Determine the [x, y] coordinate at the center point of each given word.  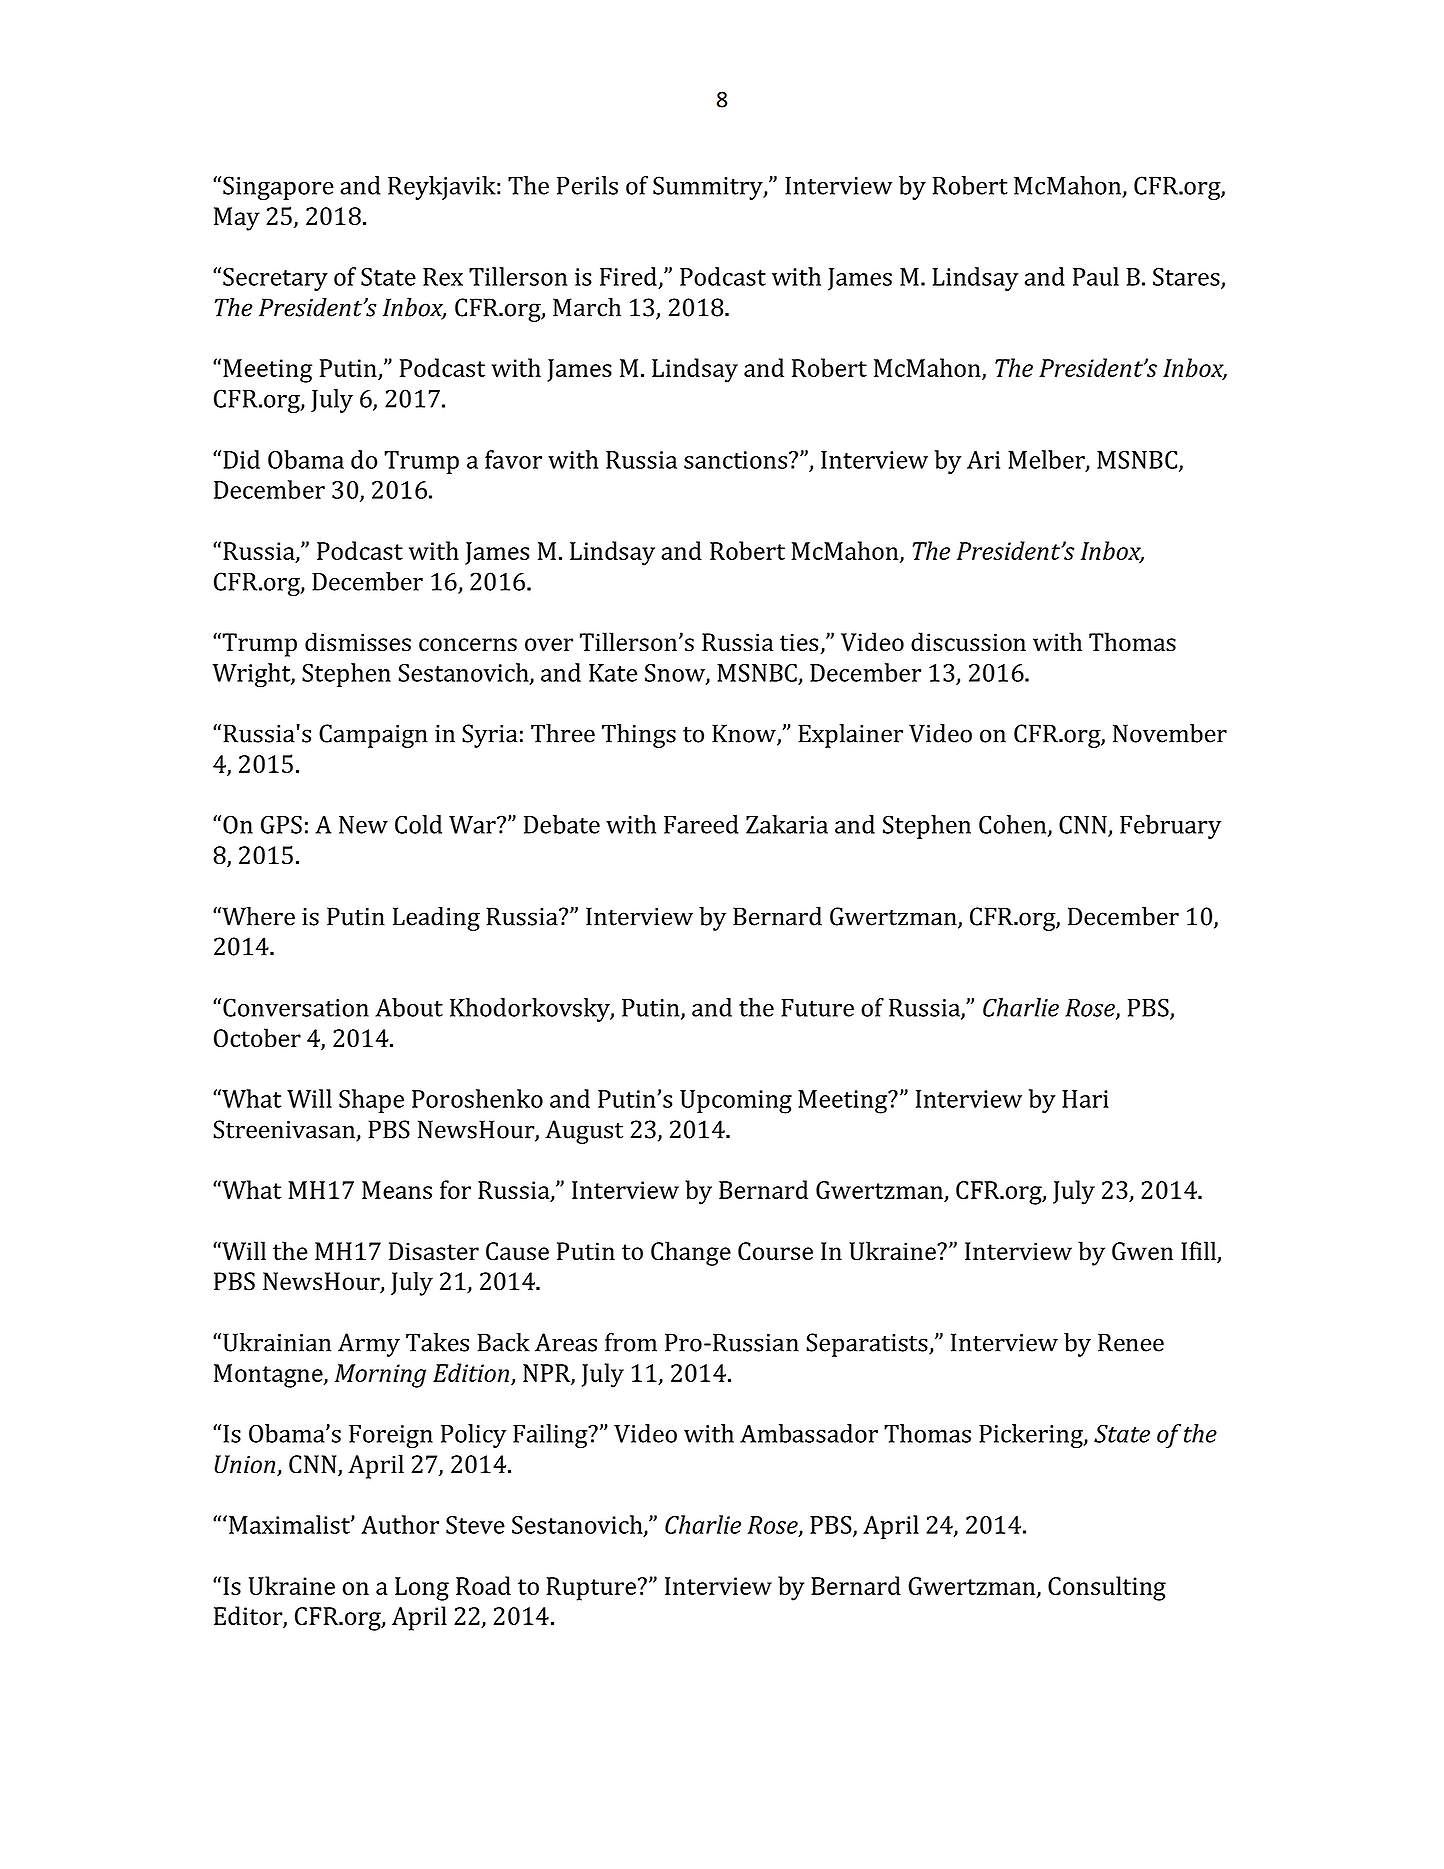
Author [400, 1524]
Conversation [296, 1007]
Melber [1047, 460]
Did [241, 459]
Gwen [1142, 1251]
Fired [628, 276]
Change [691, 1253]
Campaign [373, 736]
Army [369, 1345]
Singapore [278, 188]
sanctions [737, 460]
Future [817, 1008]
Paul [1096, 276]
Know [745, 734]
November [1170, 733]
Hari [1085, 1099]
